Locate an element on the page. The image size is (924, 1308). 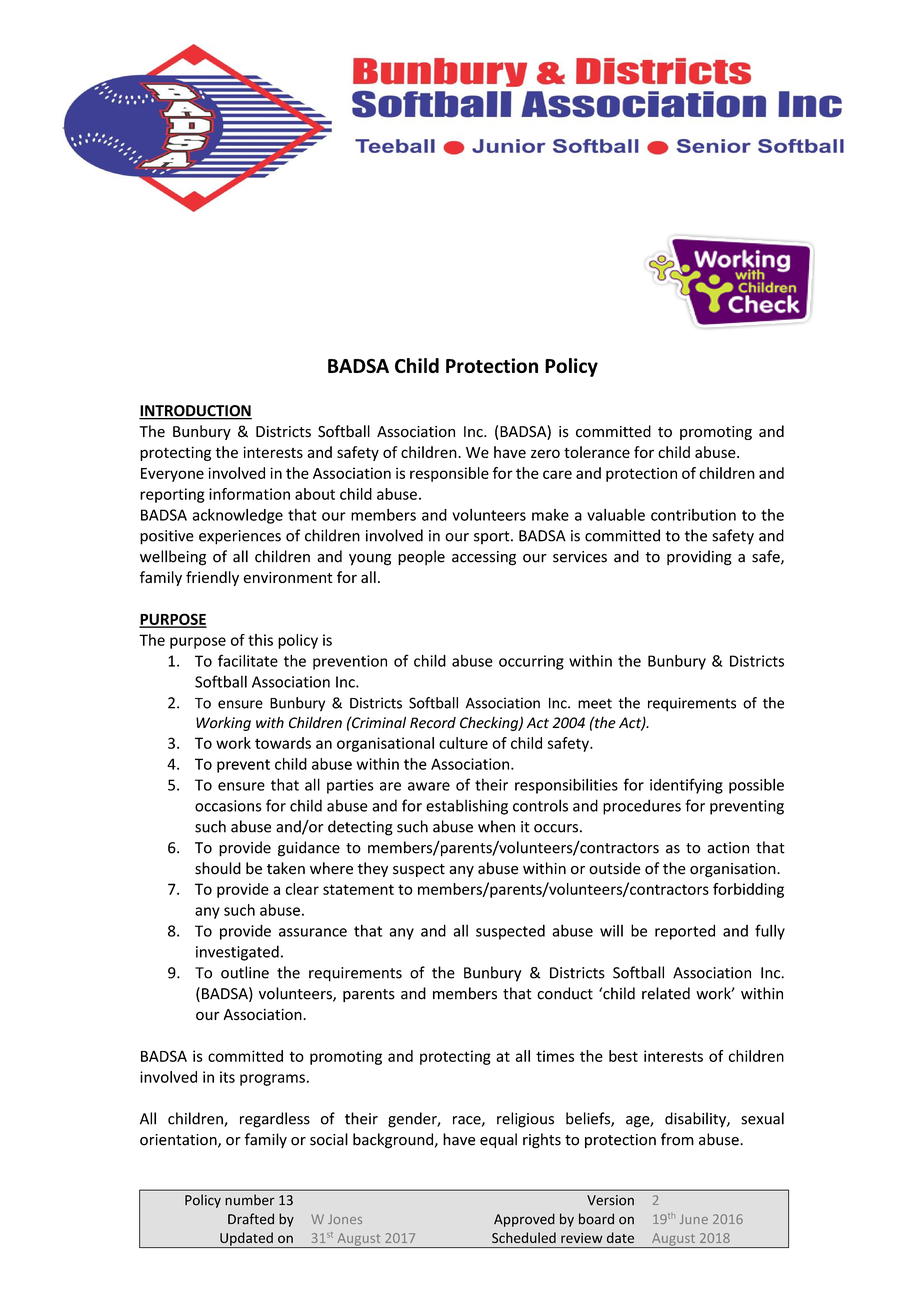
establishing is located at coordinates (467, 807).
